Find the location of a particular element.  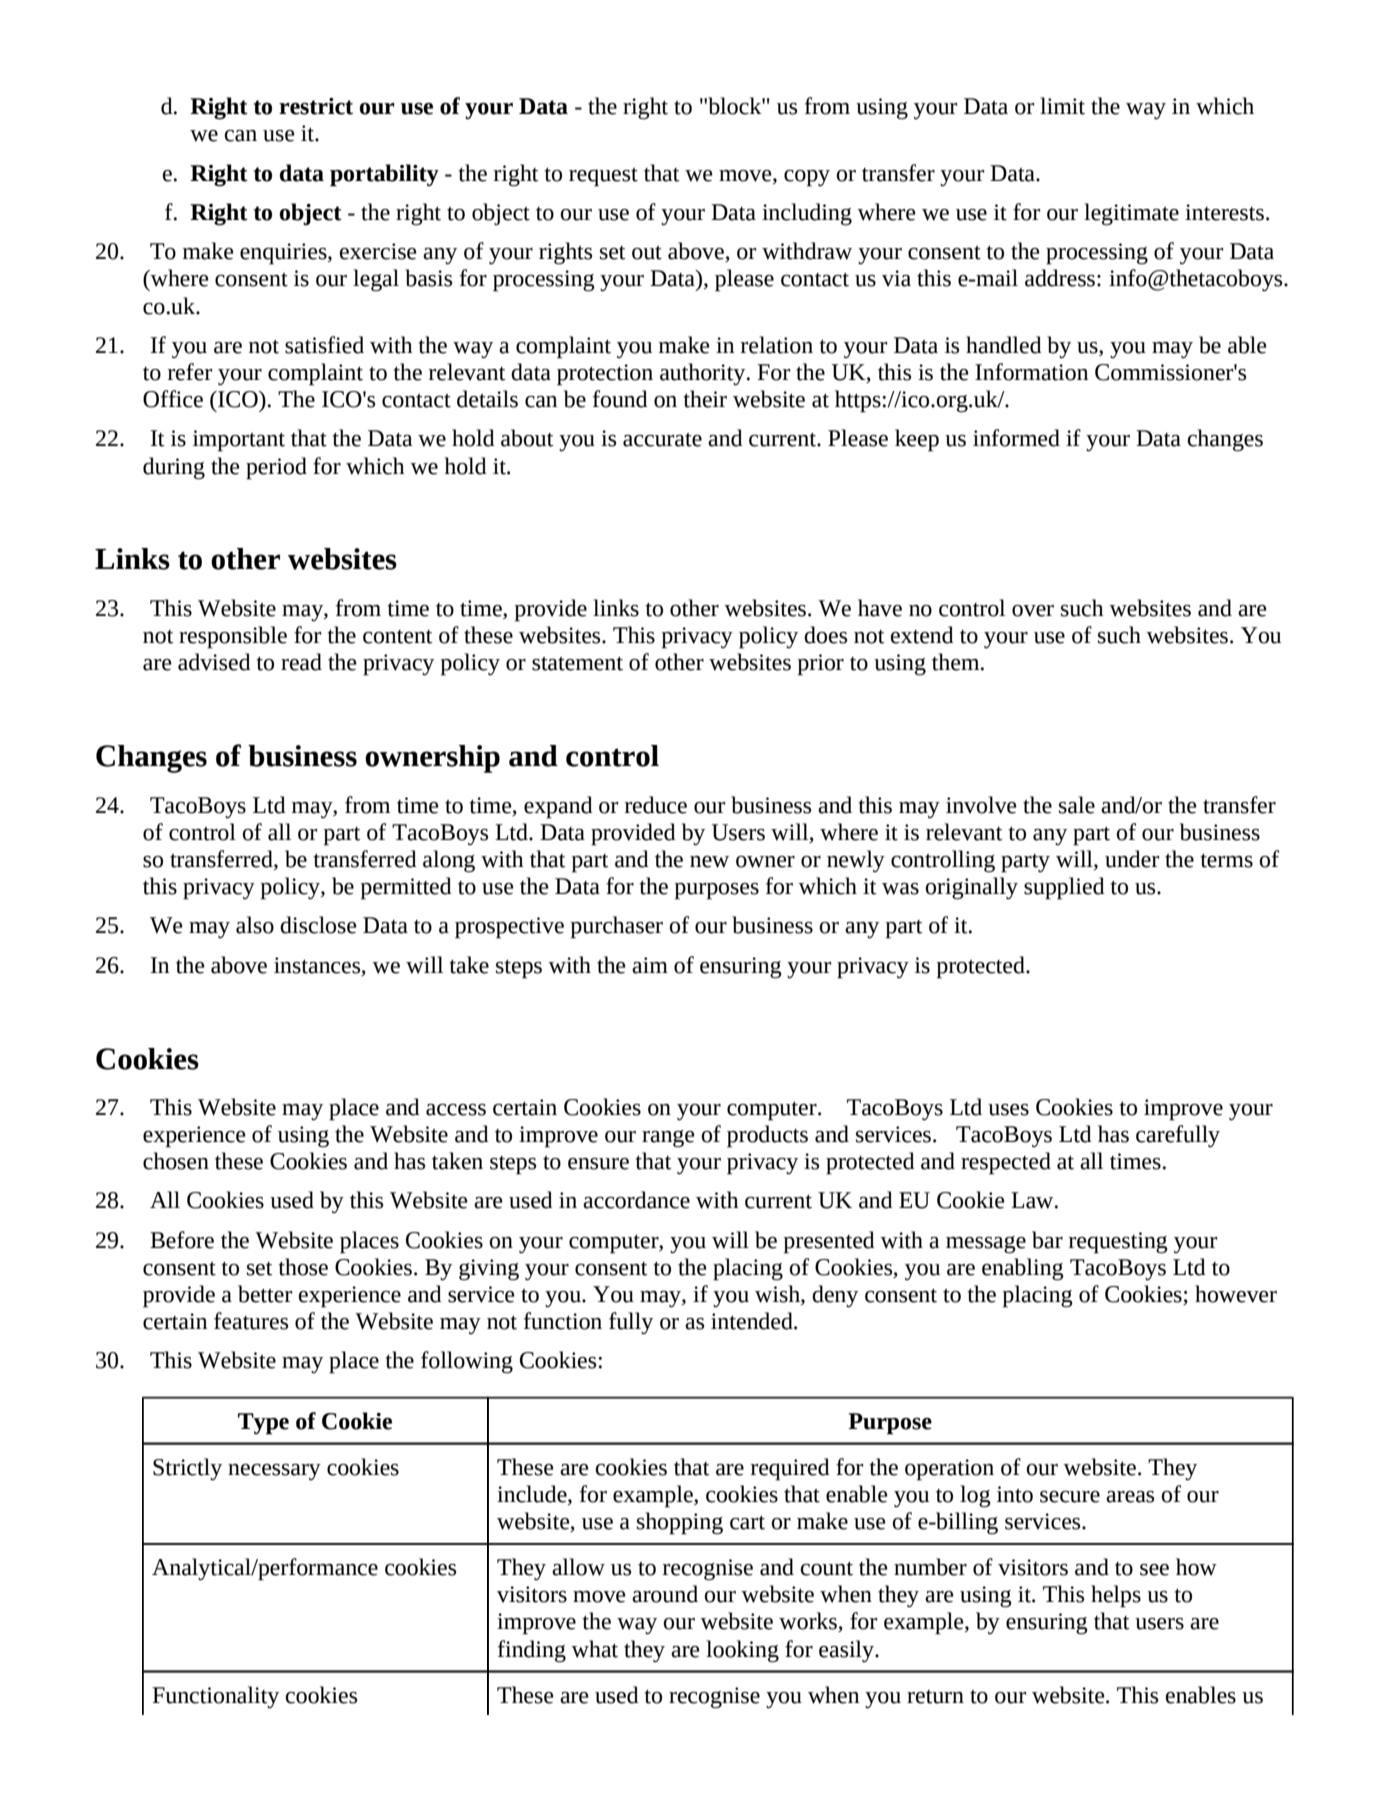

restrict is located at coordinates (316, 106).
